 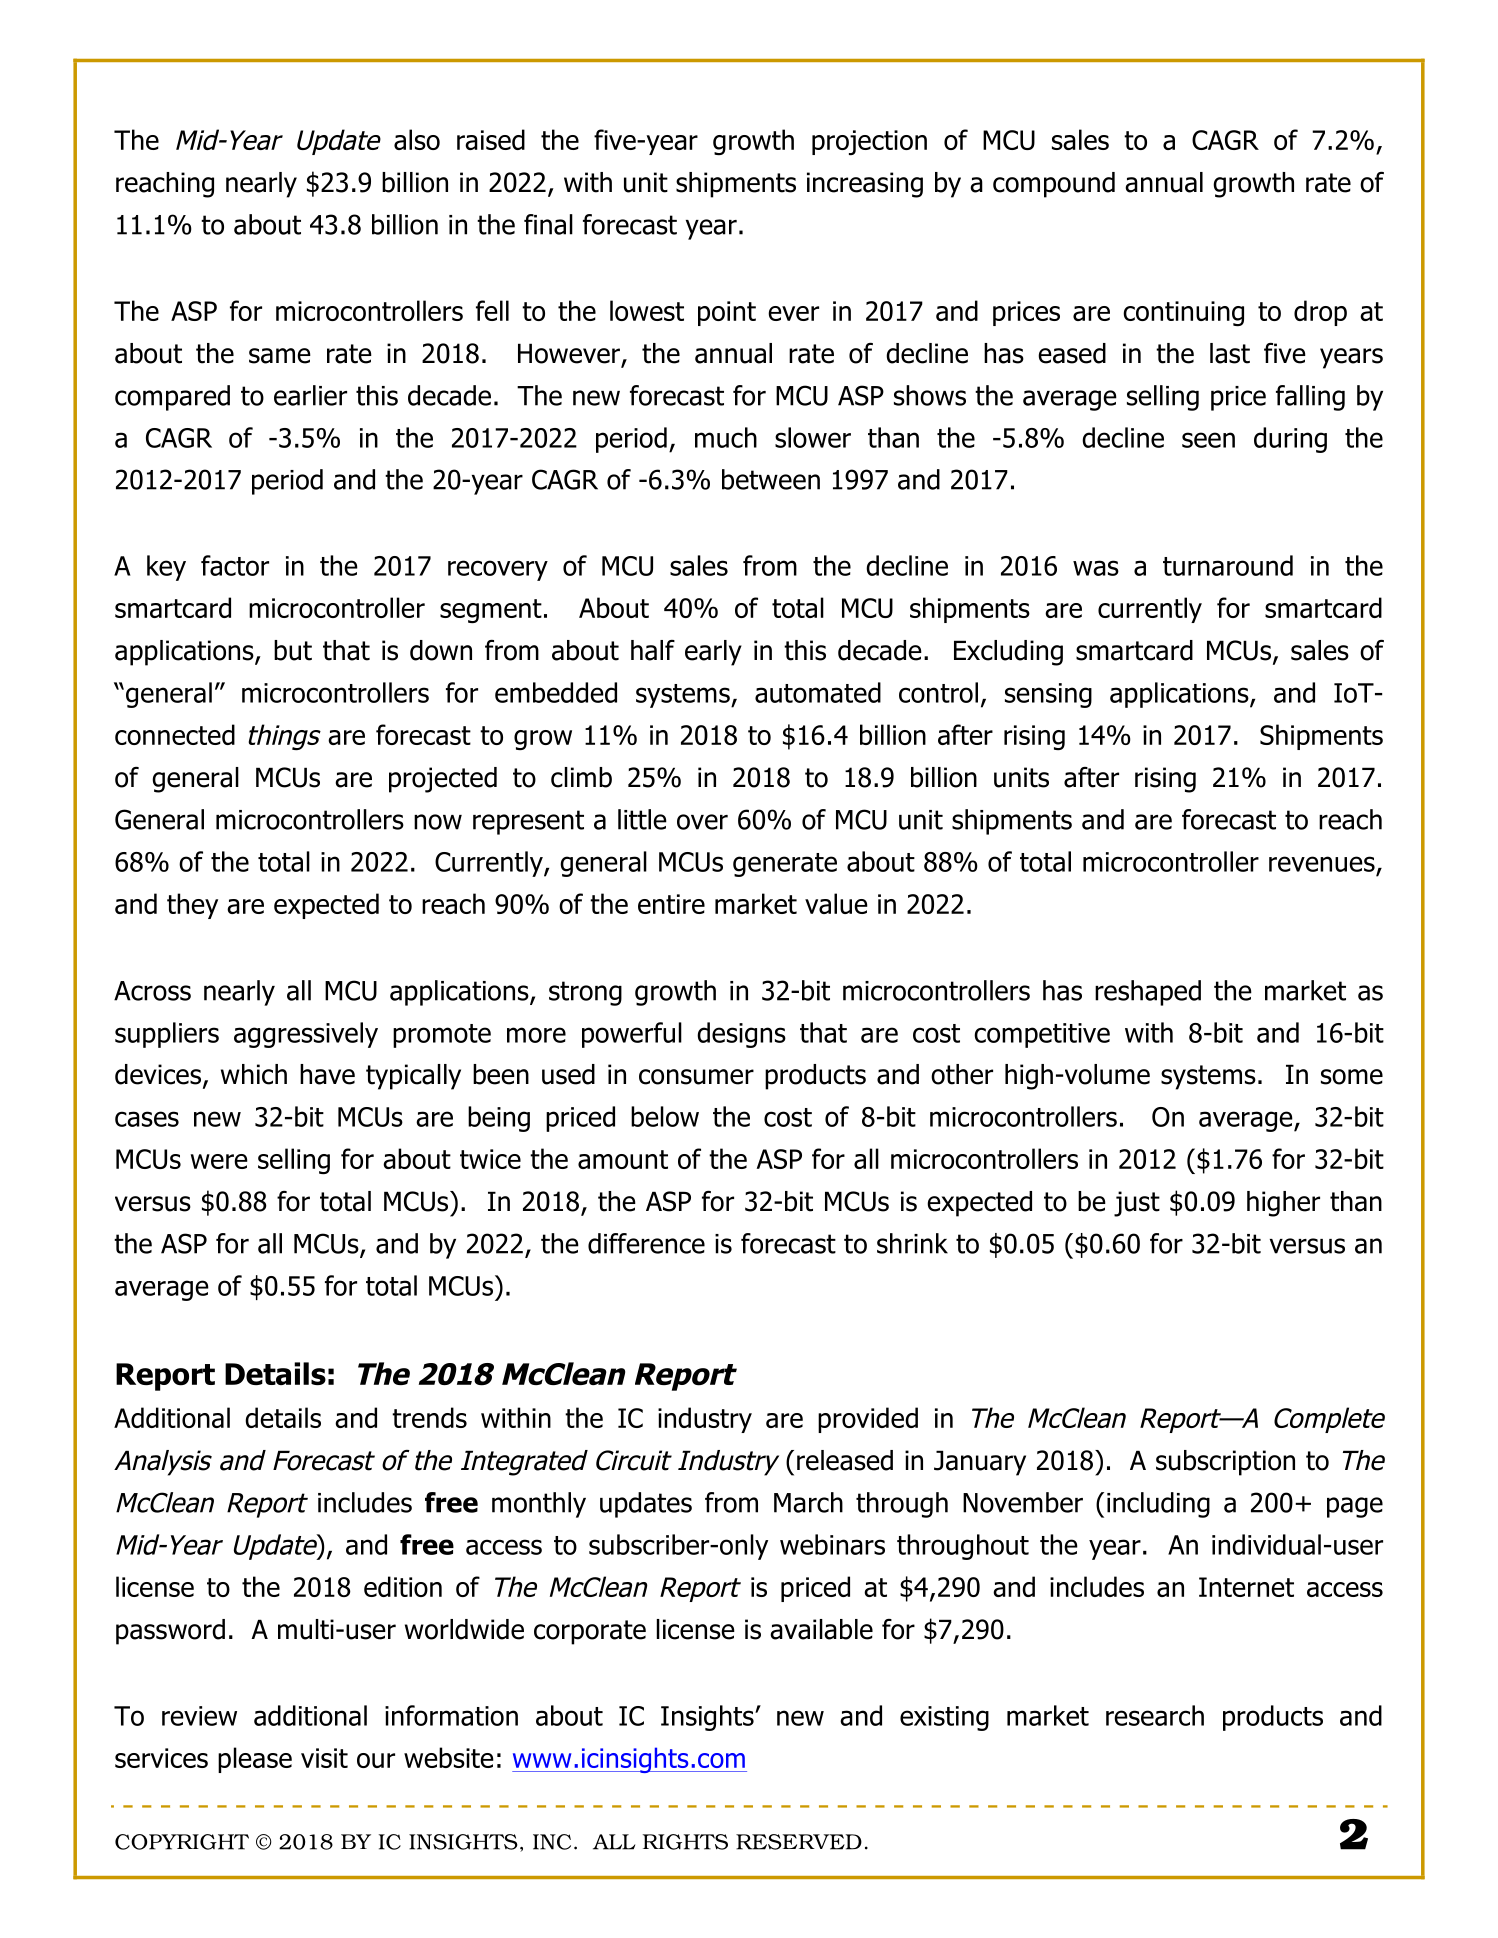 What do you see at coordinates (324, 1758) in the screenshot?
I see `visit` at bounding box center [324, 1758].
